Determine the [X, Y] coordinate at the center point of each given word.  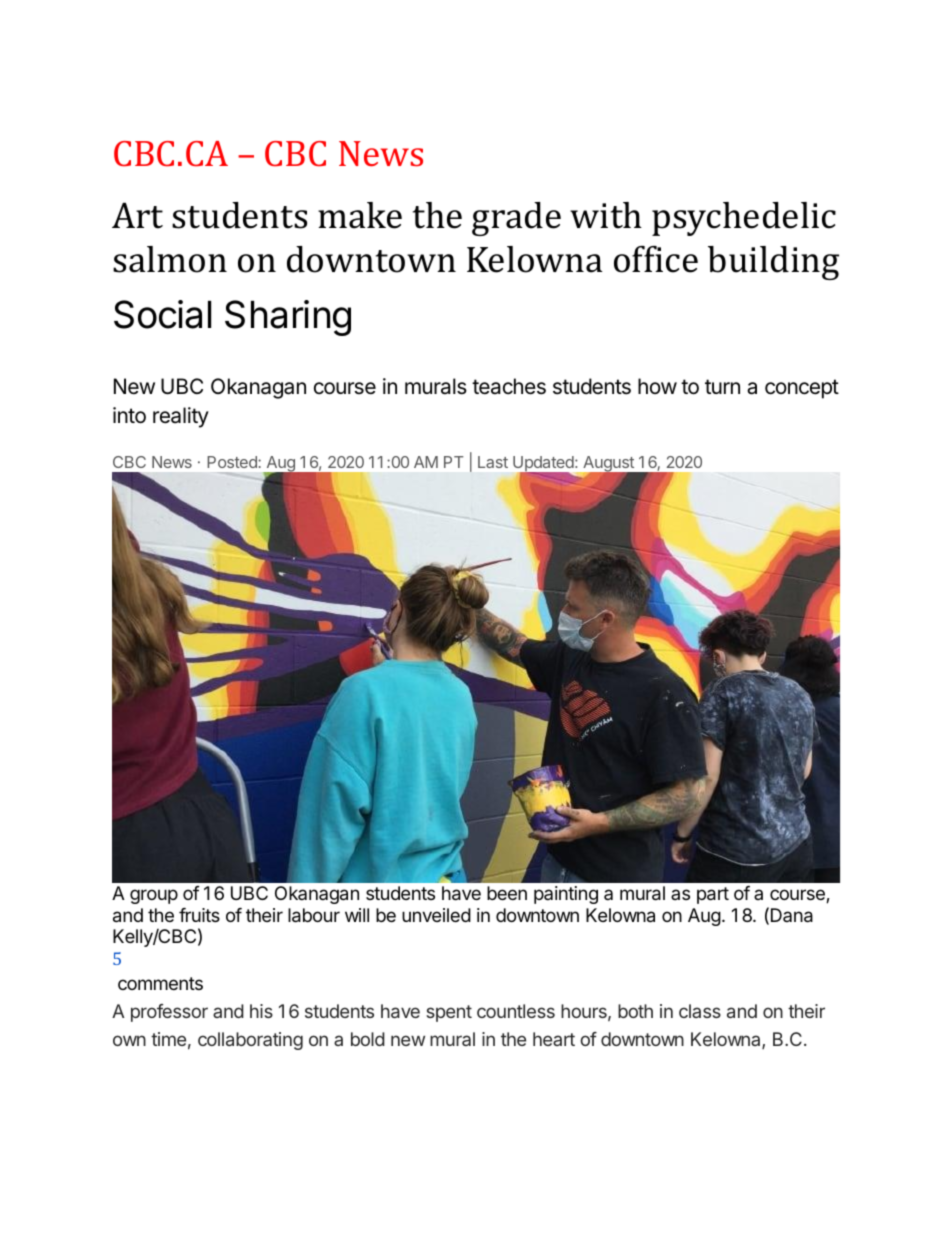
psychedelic [744, 219]
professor [169, 1013]
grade [516, 219]
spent [449, 1013]
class [700, 1011]
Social [162, 314]
